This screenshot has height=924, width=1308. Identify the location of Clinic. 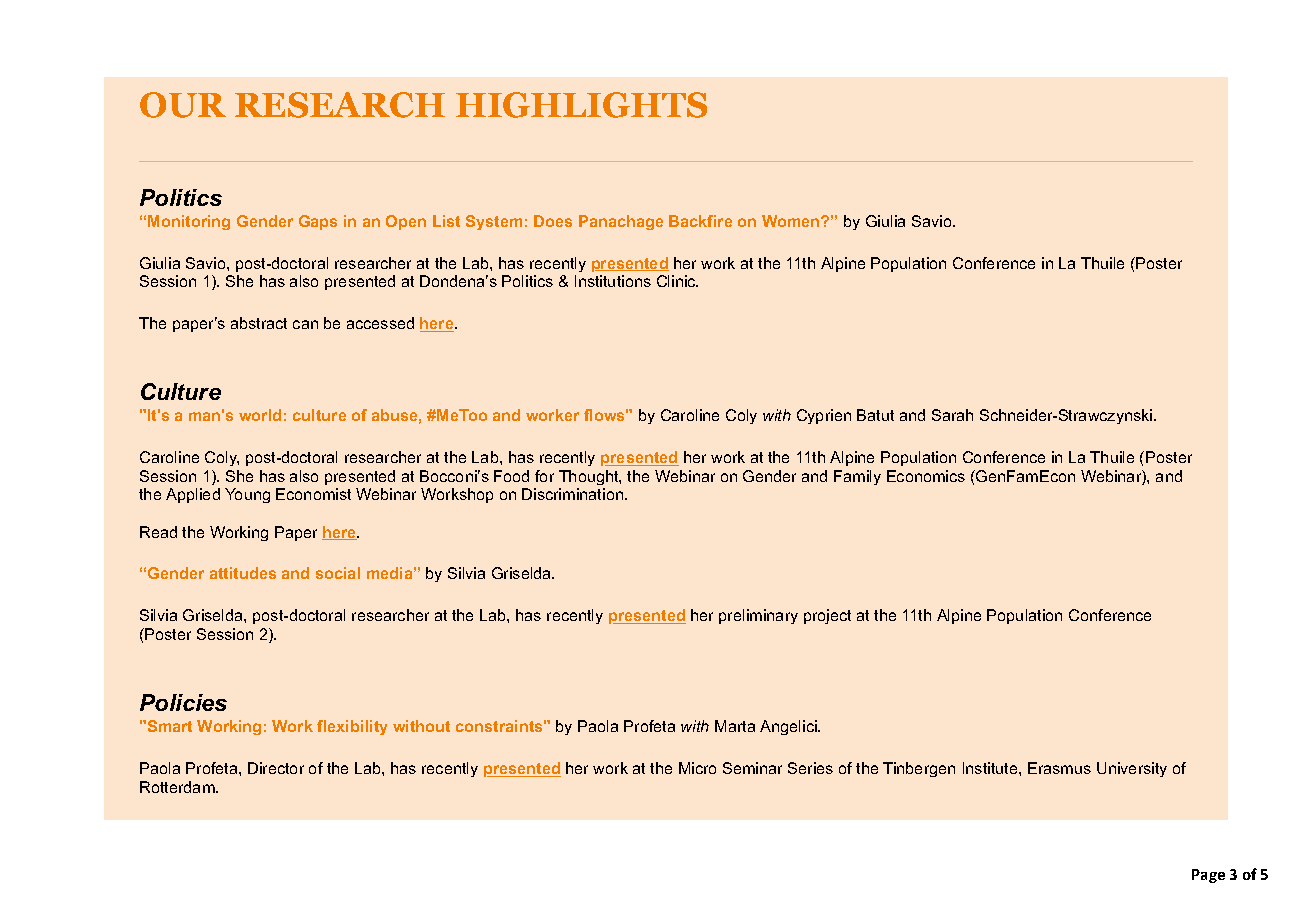
(677, 281).
